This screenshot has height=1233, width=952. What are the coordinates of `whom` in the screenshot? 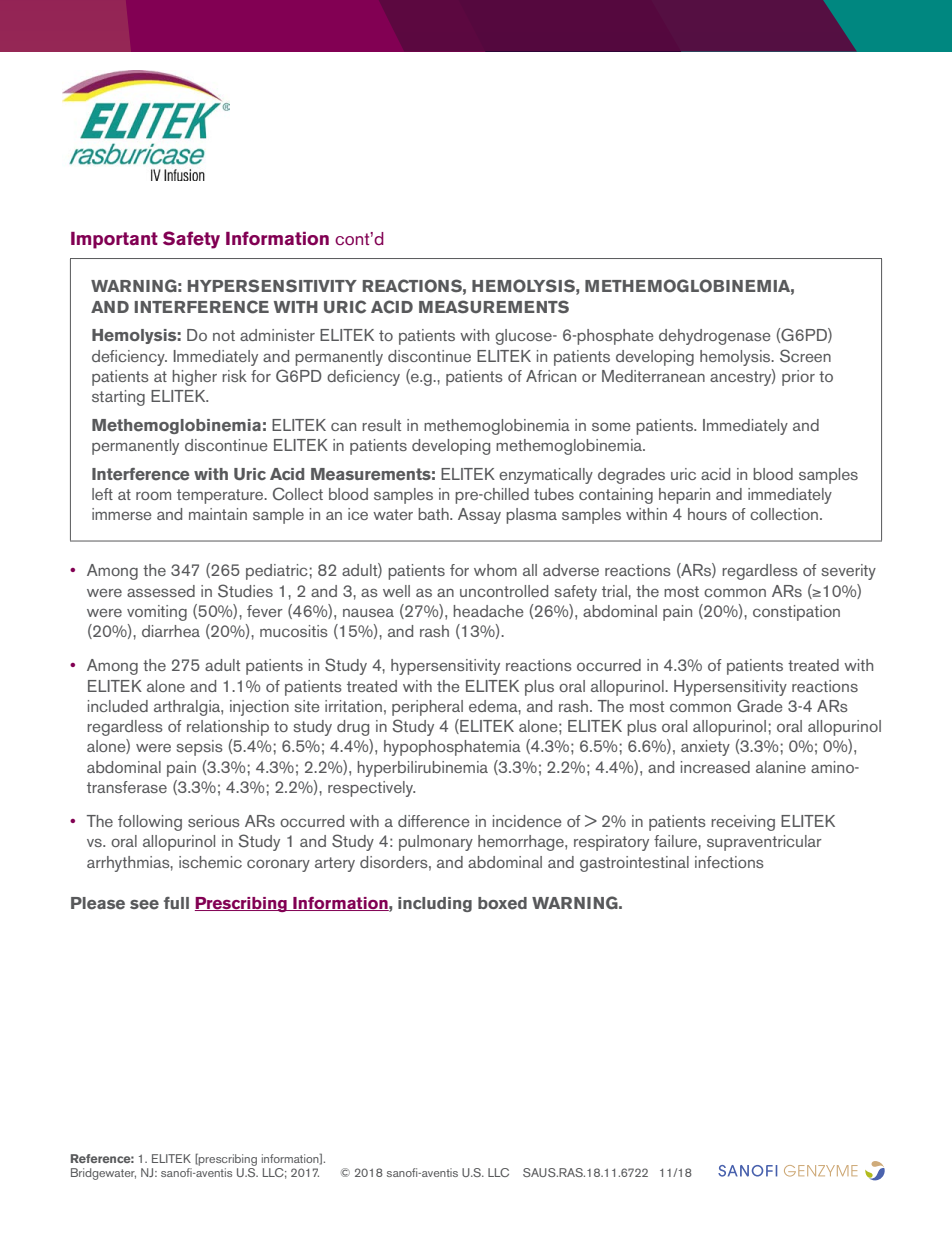 It's located at (495, 570).
